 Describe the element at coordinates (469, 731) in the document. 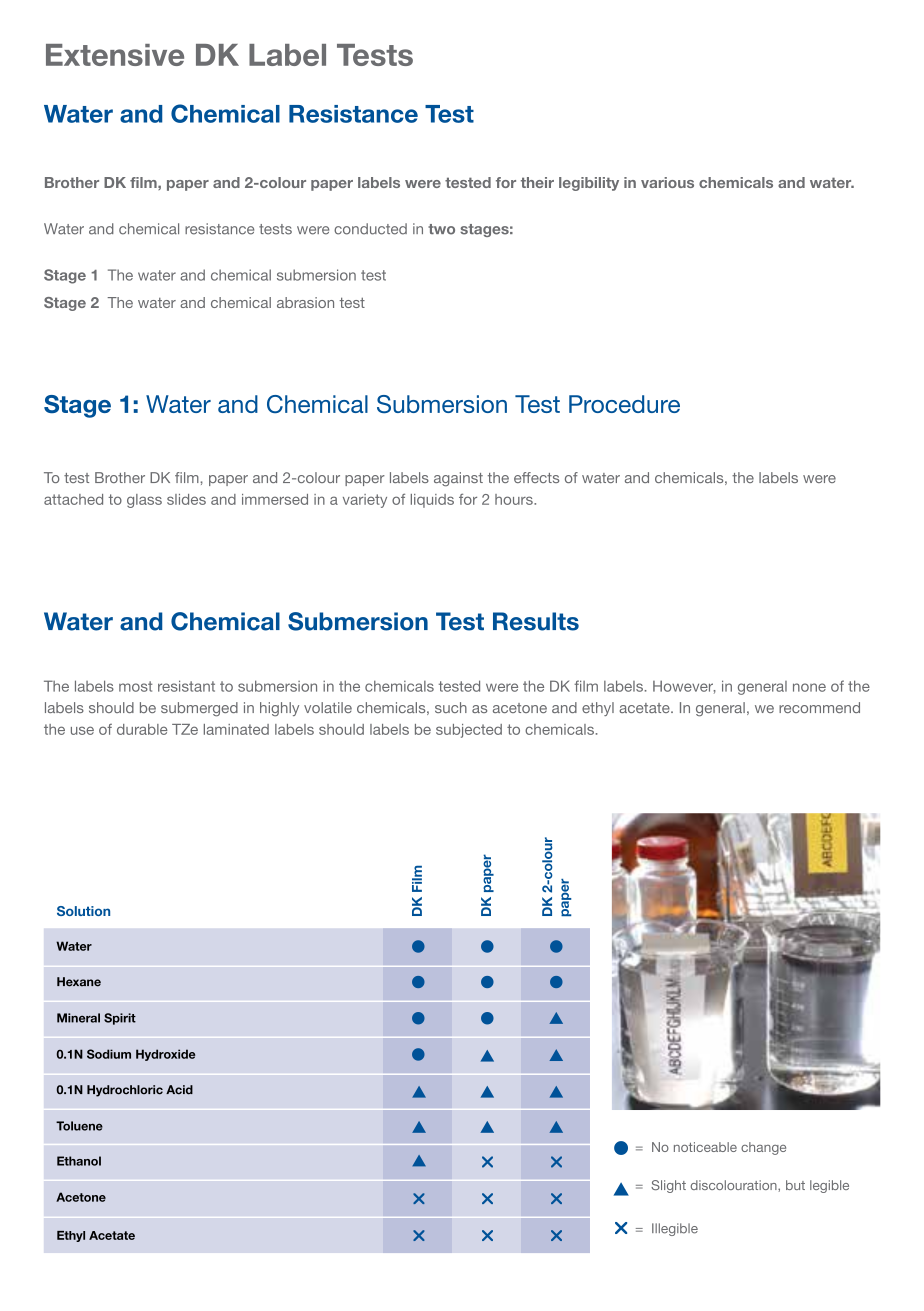

I see `subjected` at that location.
